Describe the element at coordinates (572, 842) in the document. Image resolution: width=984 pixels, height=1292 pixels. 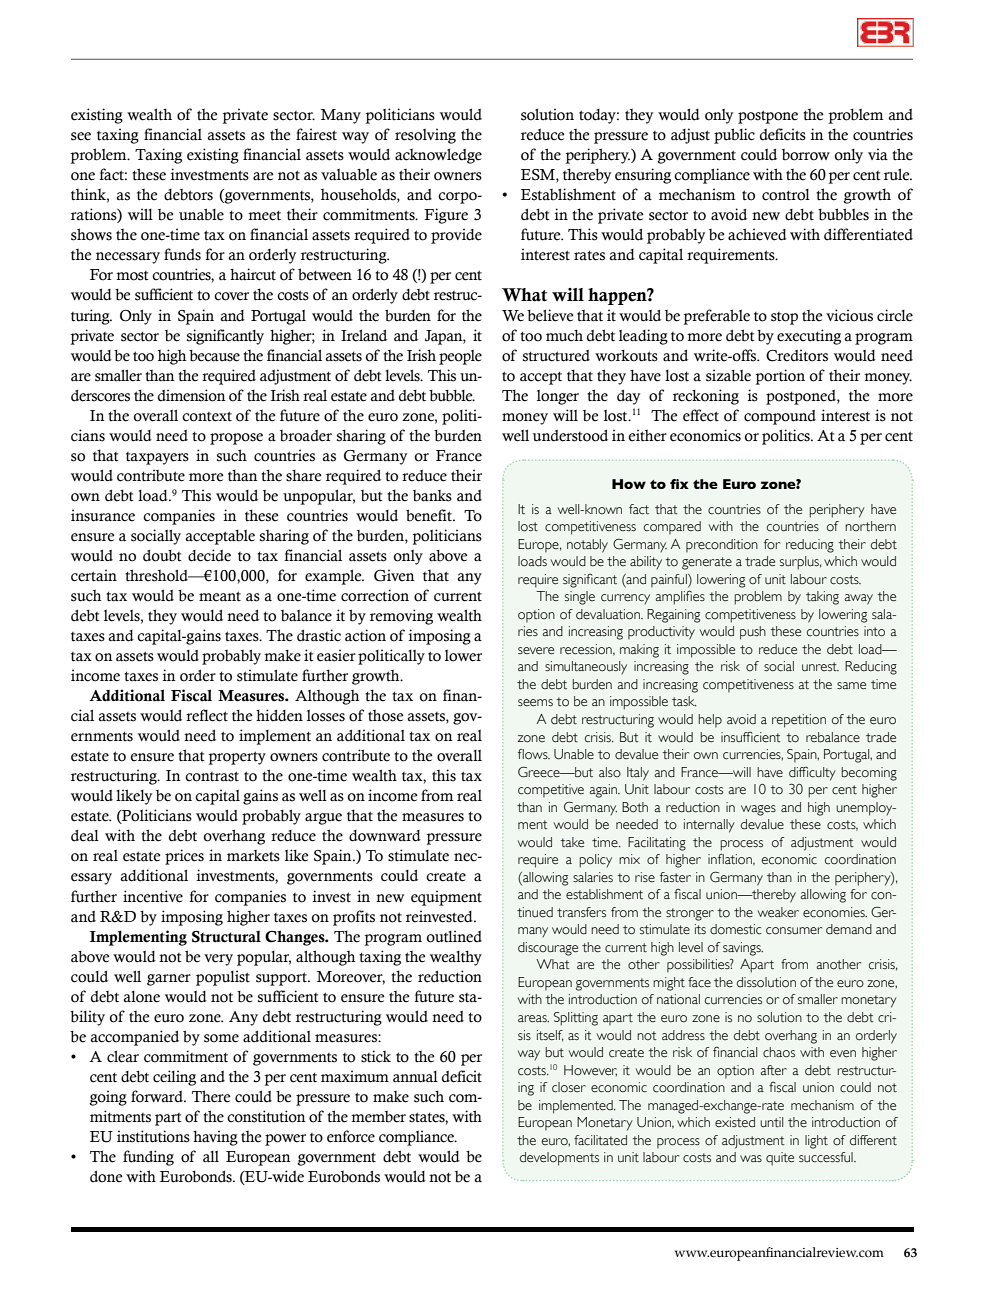
I see `take` at that location.
